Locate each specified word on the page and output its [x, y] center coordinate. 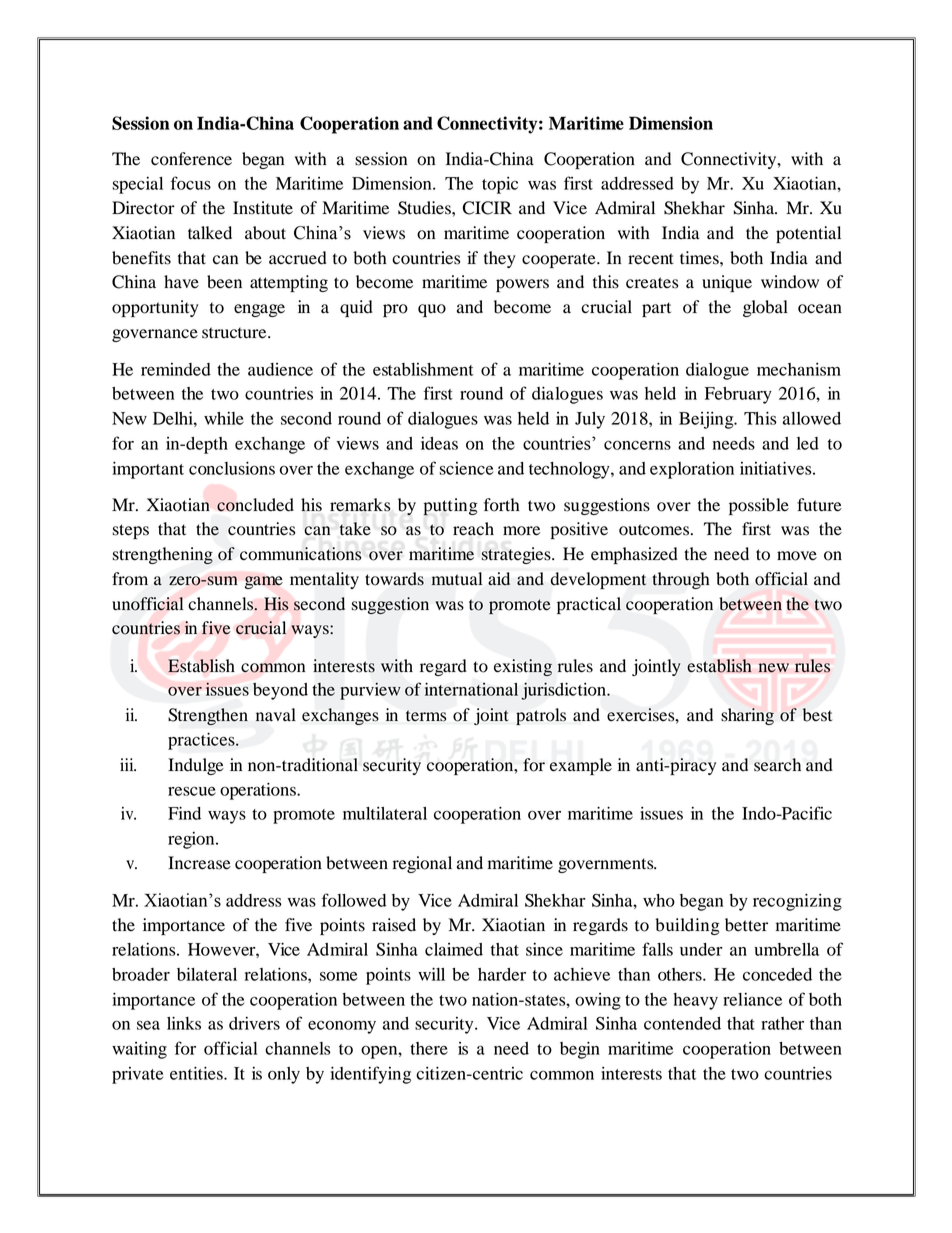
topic [500, 185]
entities [197, 1073]
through [681, 580]
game [264, 582]
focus [191, 183]
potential [808, 234]
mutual [457, 579]
